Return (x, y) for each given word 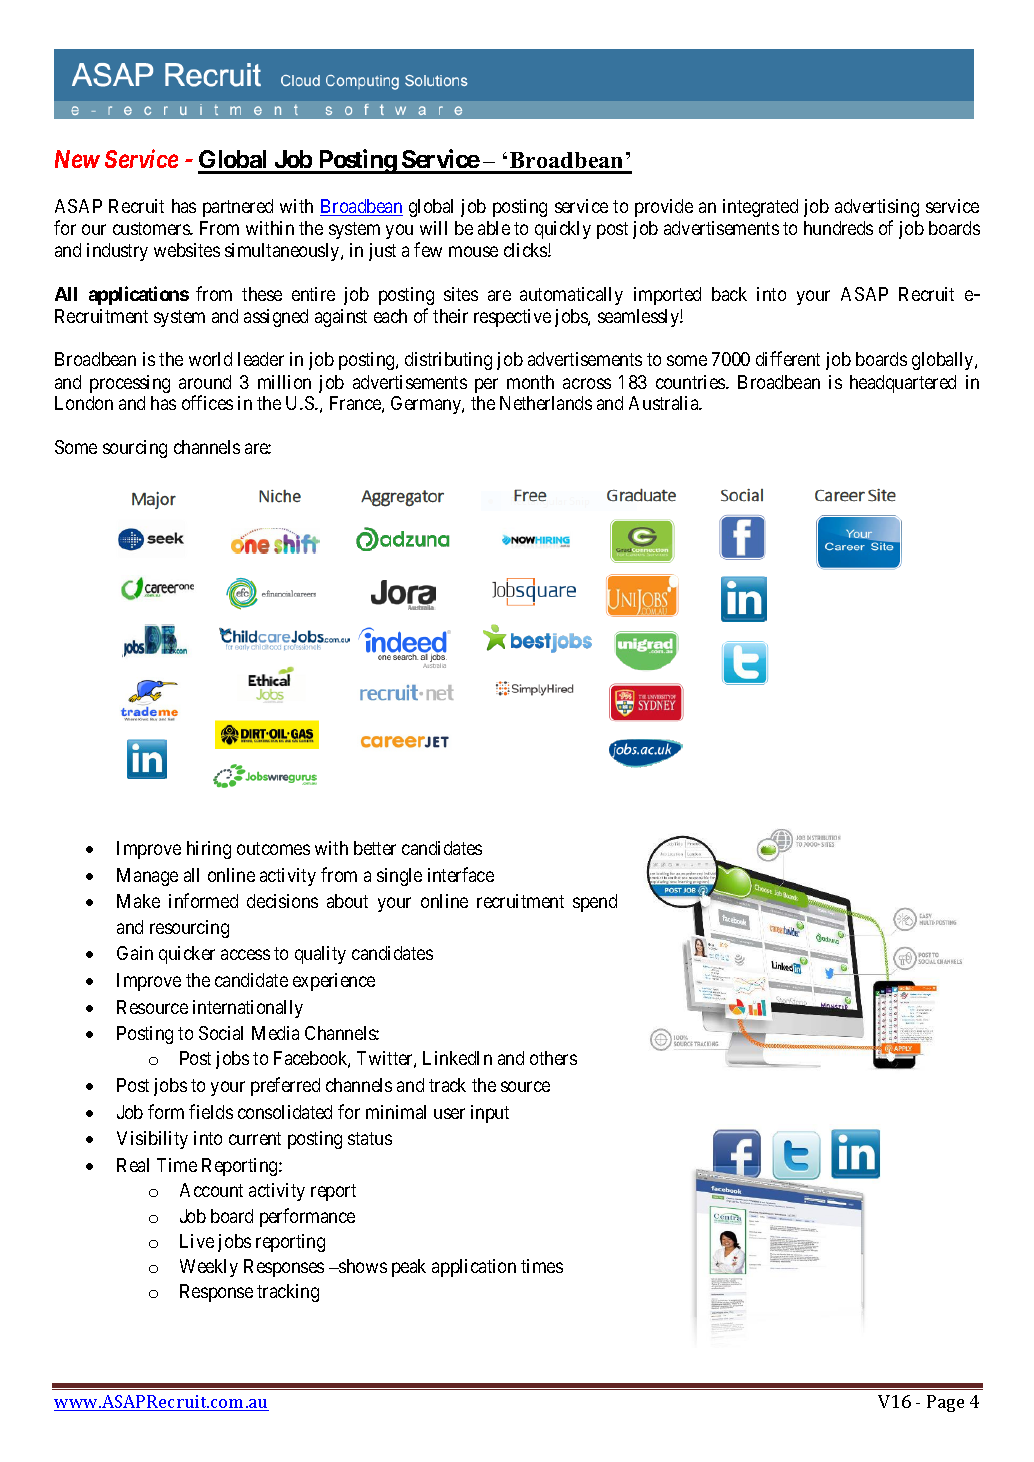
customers (152, 228)
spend (595, 903)
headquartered (903, 384)
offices (207, 402)
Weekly (209, 1268)
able (494, 228)
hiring (209, 850)
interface (461, 874)
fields (211, 1111)
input (490, 1114)
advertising (877, 208)
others (553, 1058)
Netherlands (546, 403)
